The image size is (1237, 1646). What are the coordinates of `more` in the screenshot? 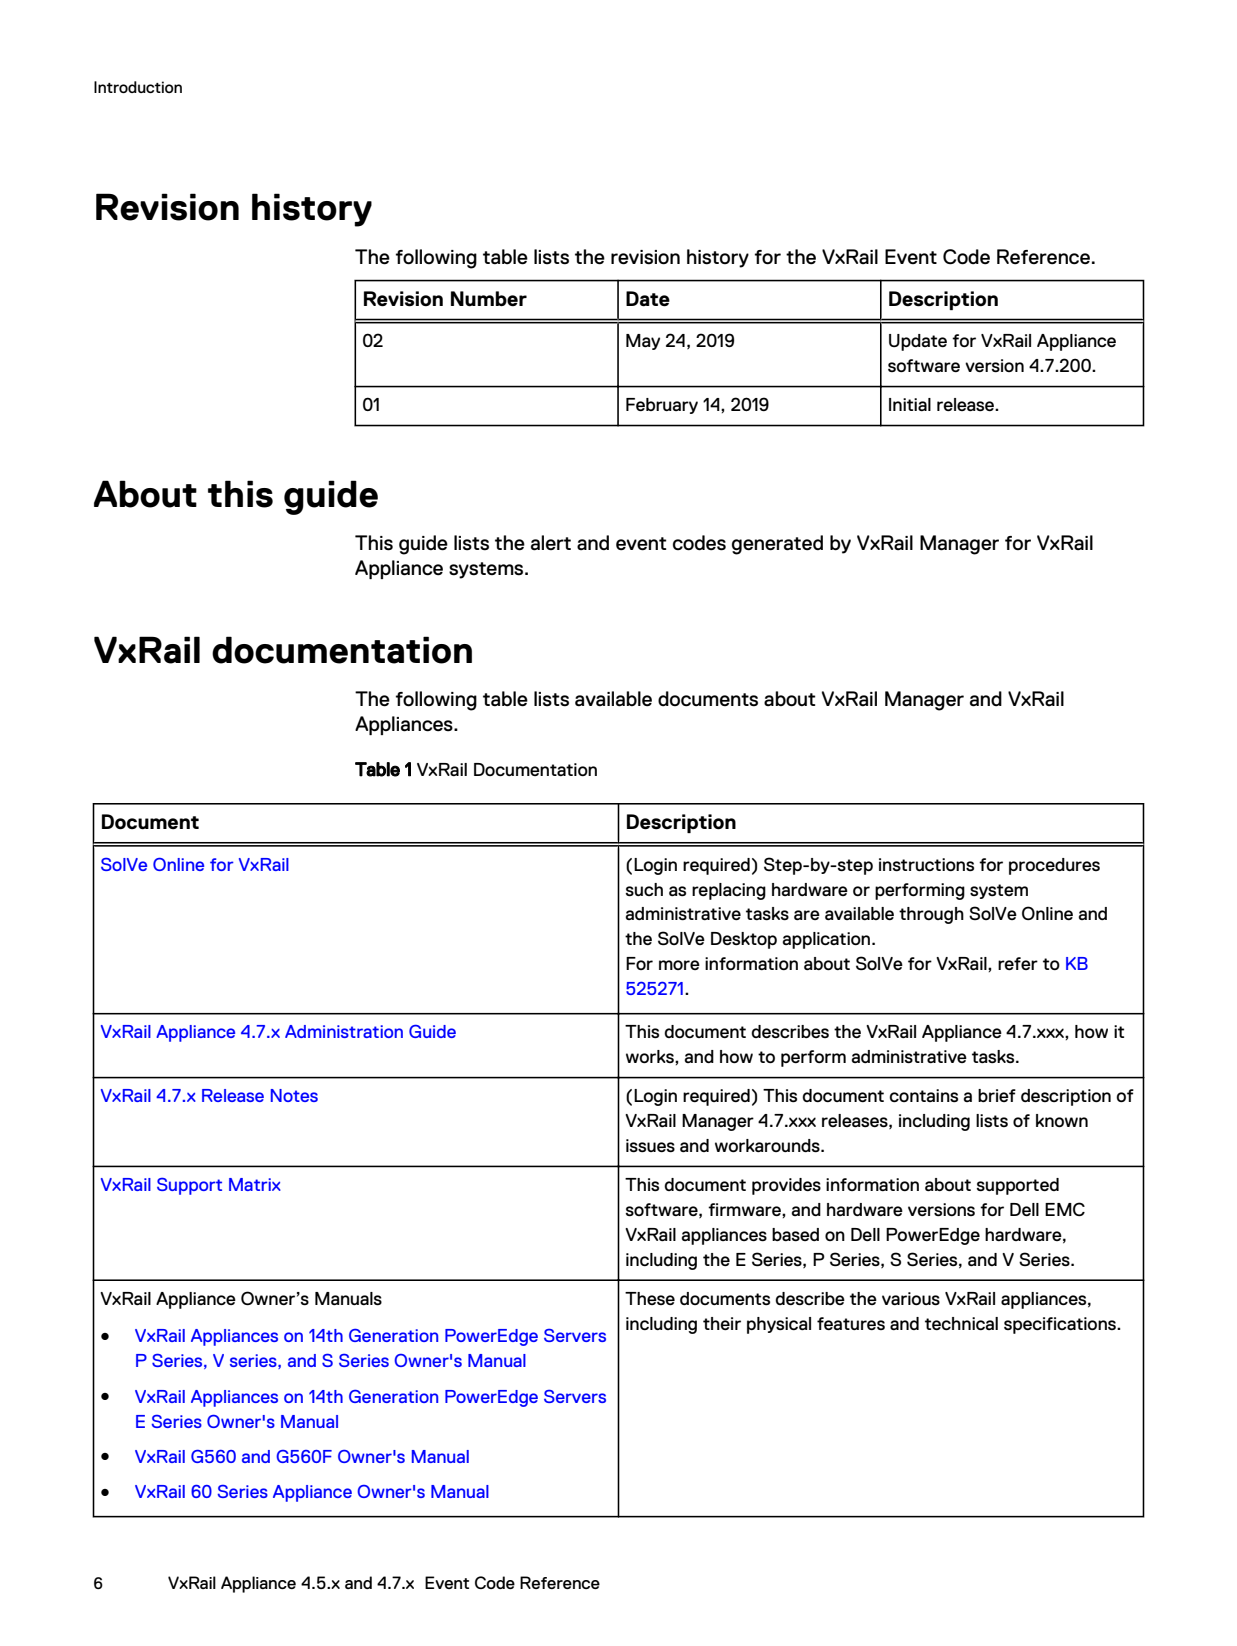 It's located at (679, 965).
